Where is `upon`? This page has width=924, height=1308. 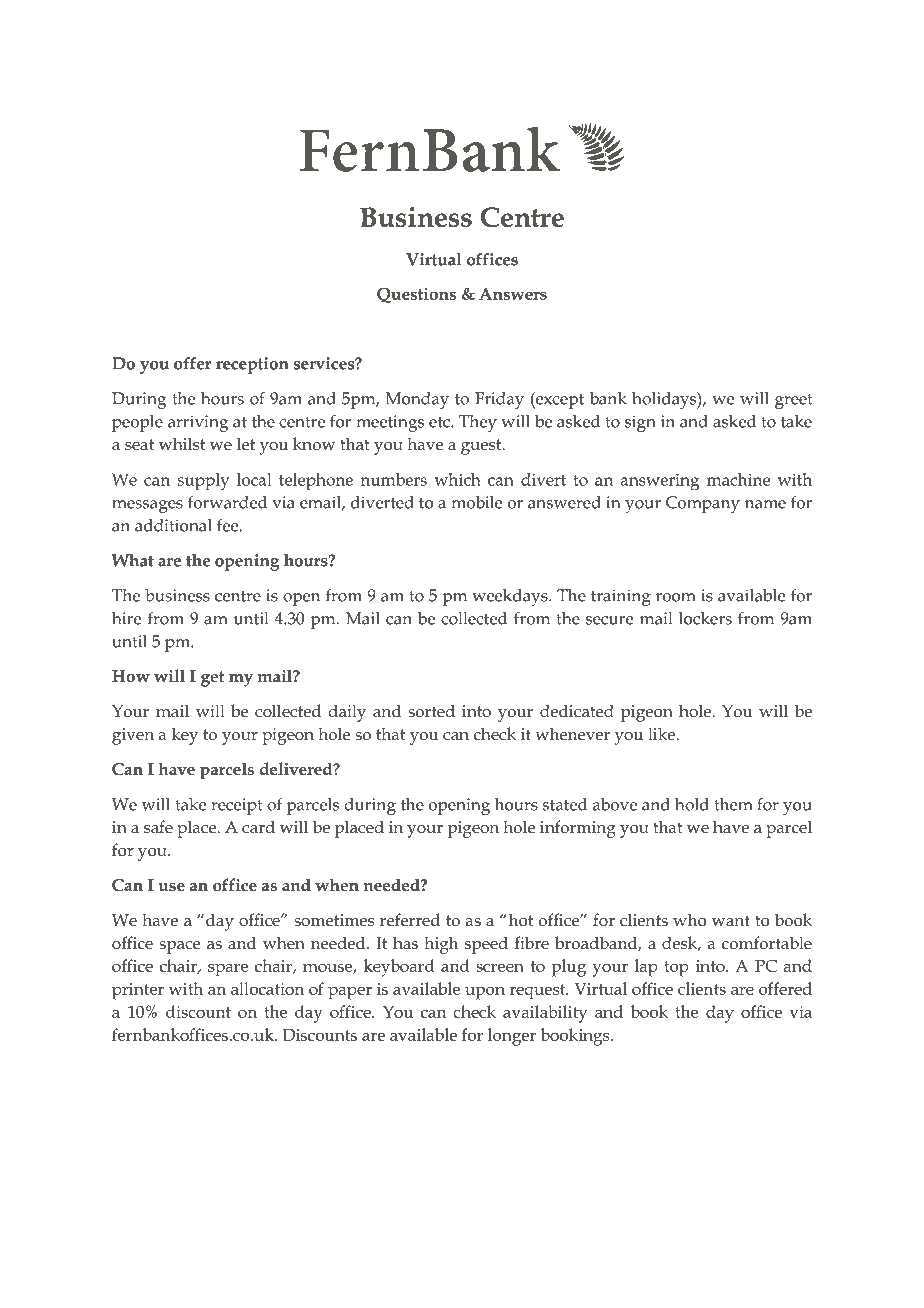 upon is located at coordinates (485, 993).
